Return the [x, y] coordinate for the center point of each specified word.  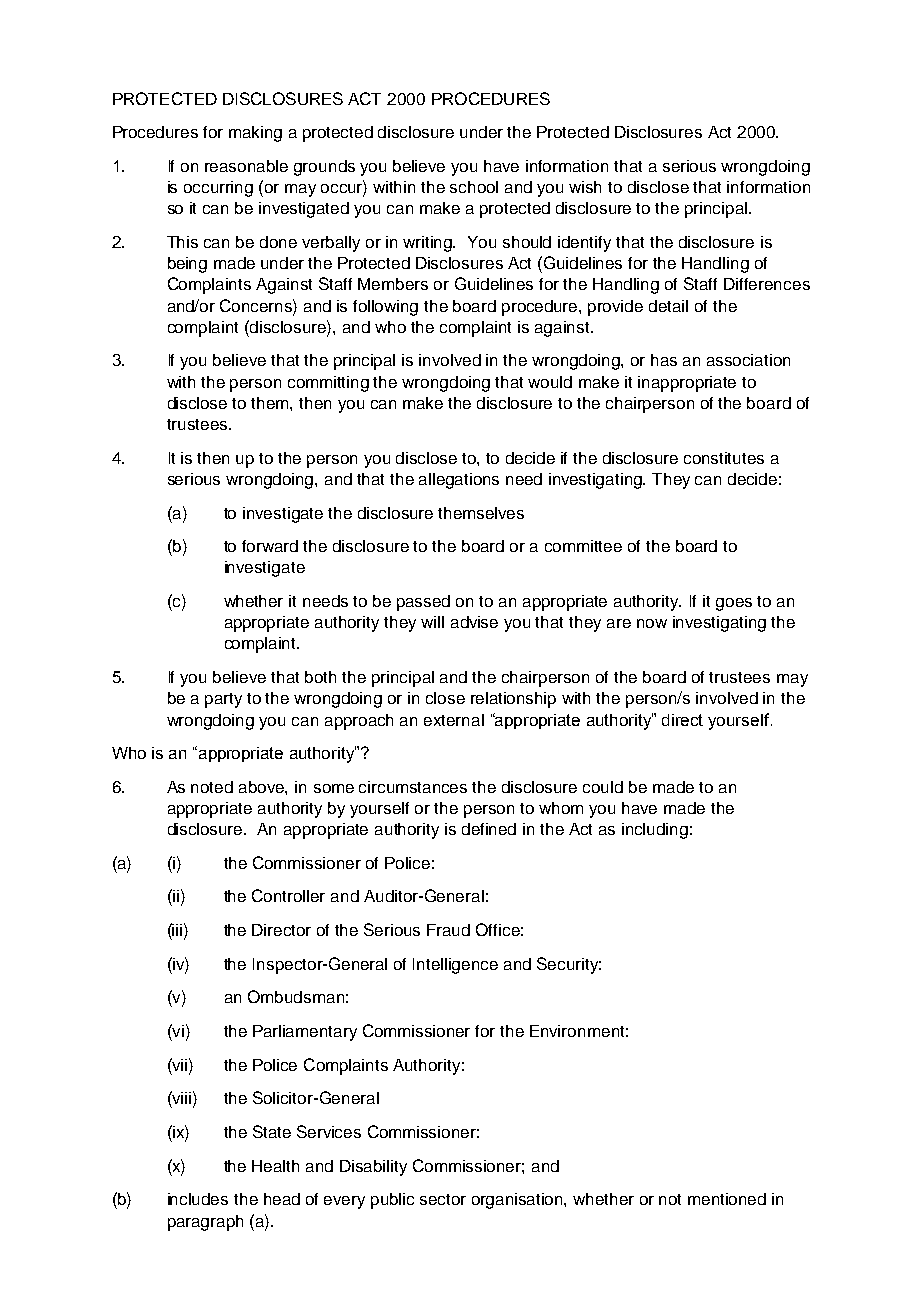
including [655, 831]
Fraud [448, 930]
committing [328, 384]
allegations [459, 481]
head [282, 1199]
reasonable [246, 166]
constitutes [724, 458]
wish [585, 187]
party [223, 700]
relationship [513, 700]
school [474, 187]
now [652, 623]
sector [443, 1199]
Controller [288, 895]
